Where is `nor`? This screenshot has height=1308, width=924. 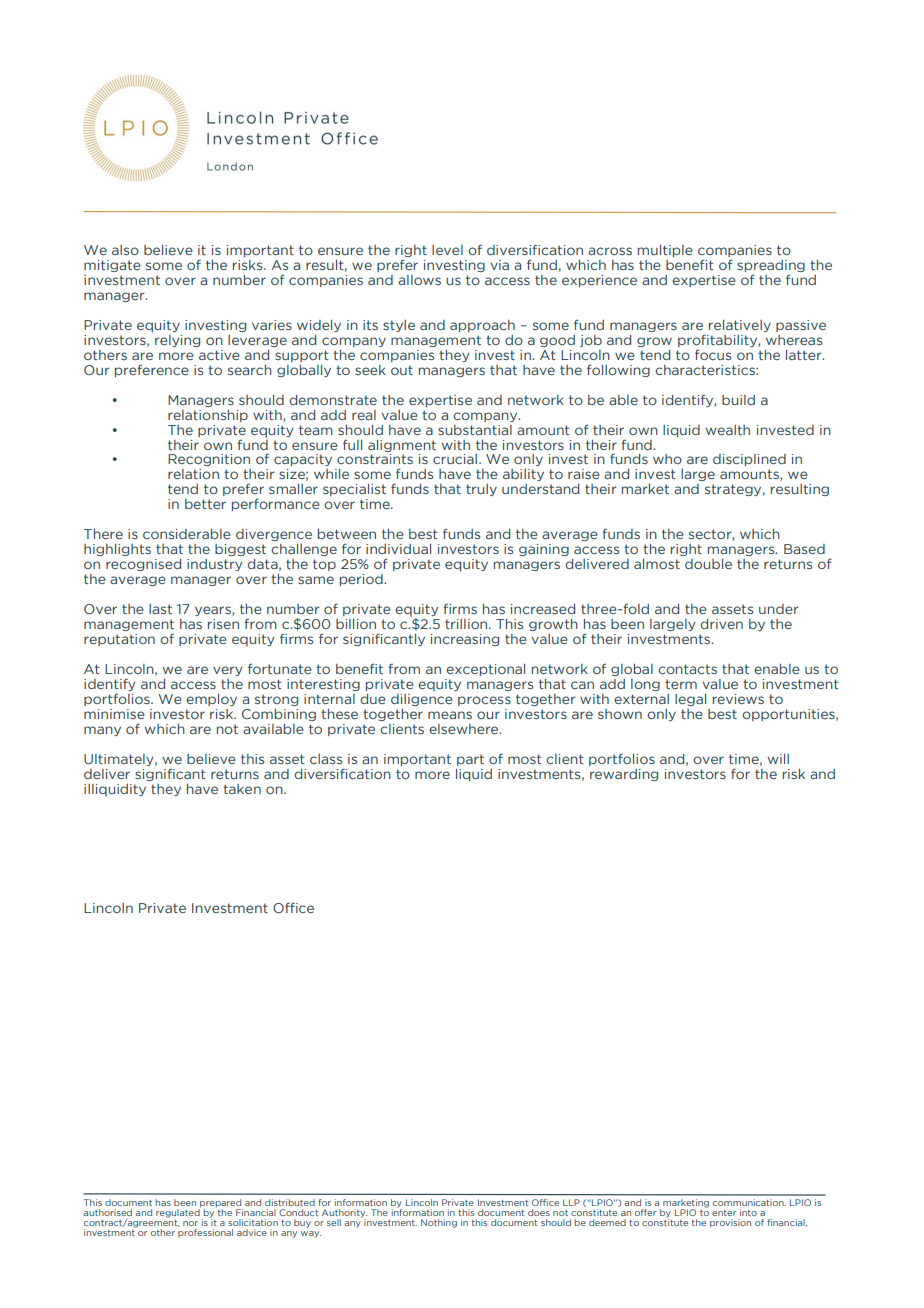 nor is located at coordinates (190, 1223).
